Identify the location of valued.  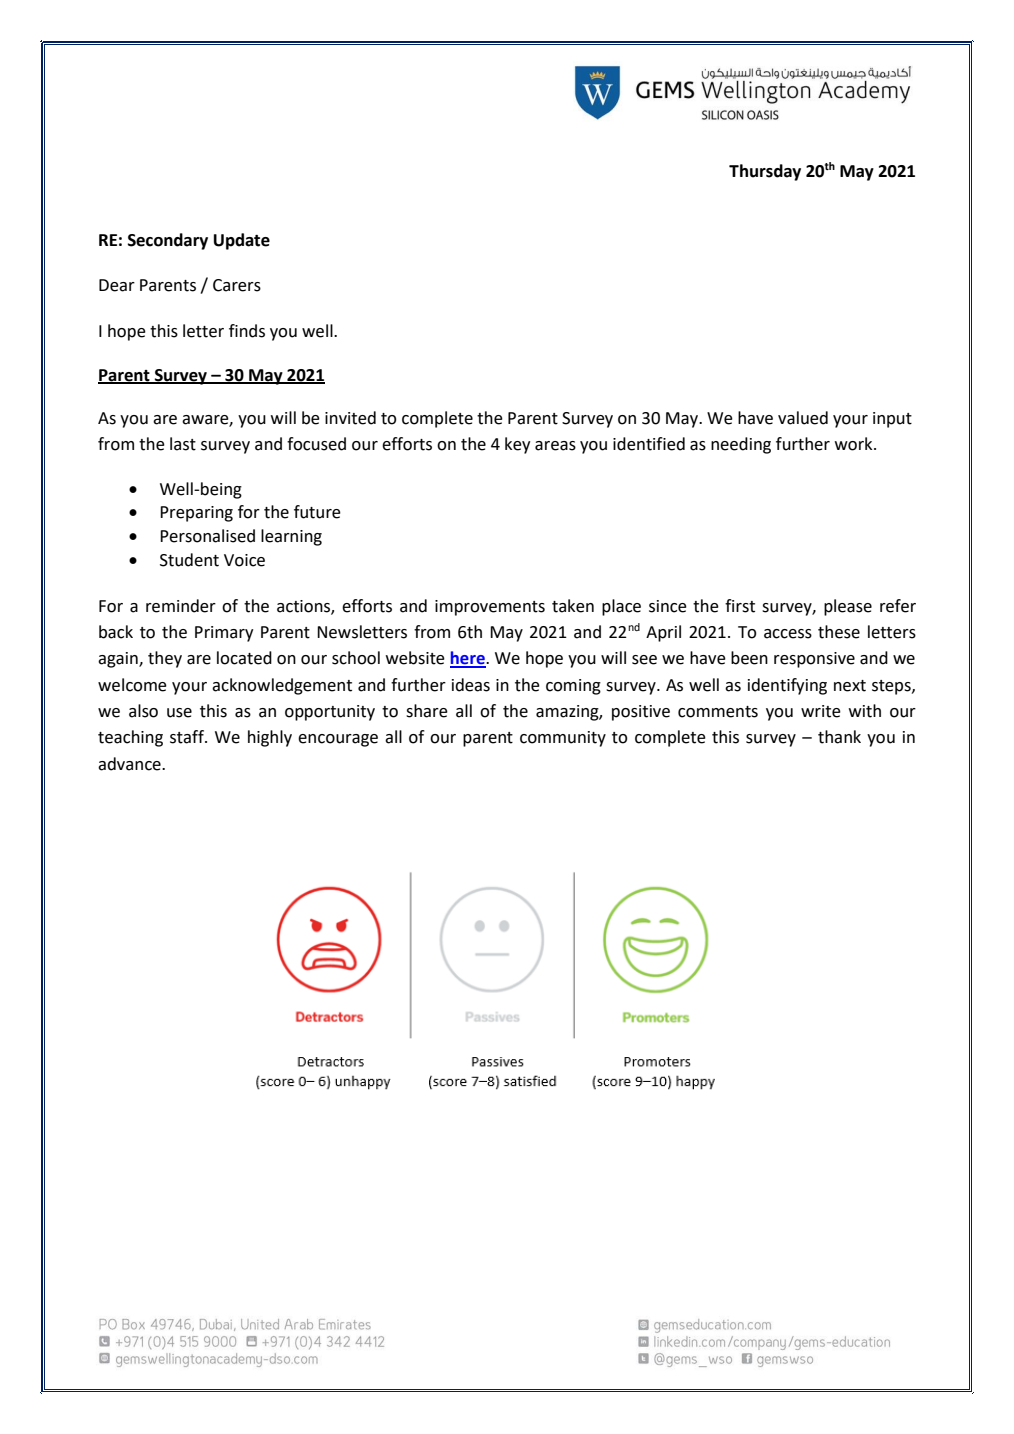
(803, 418).
